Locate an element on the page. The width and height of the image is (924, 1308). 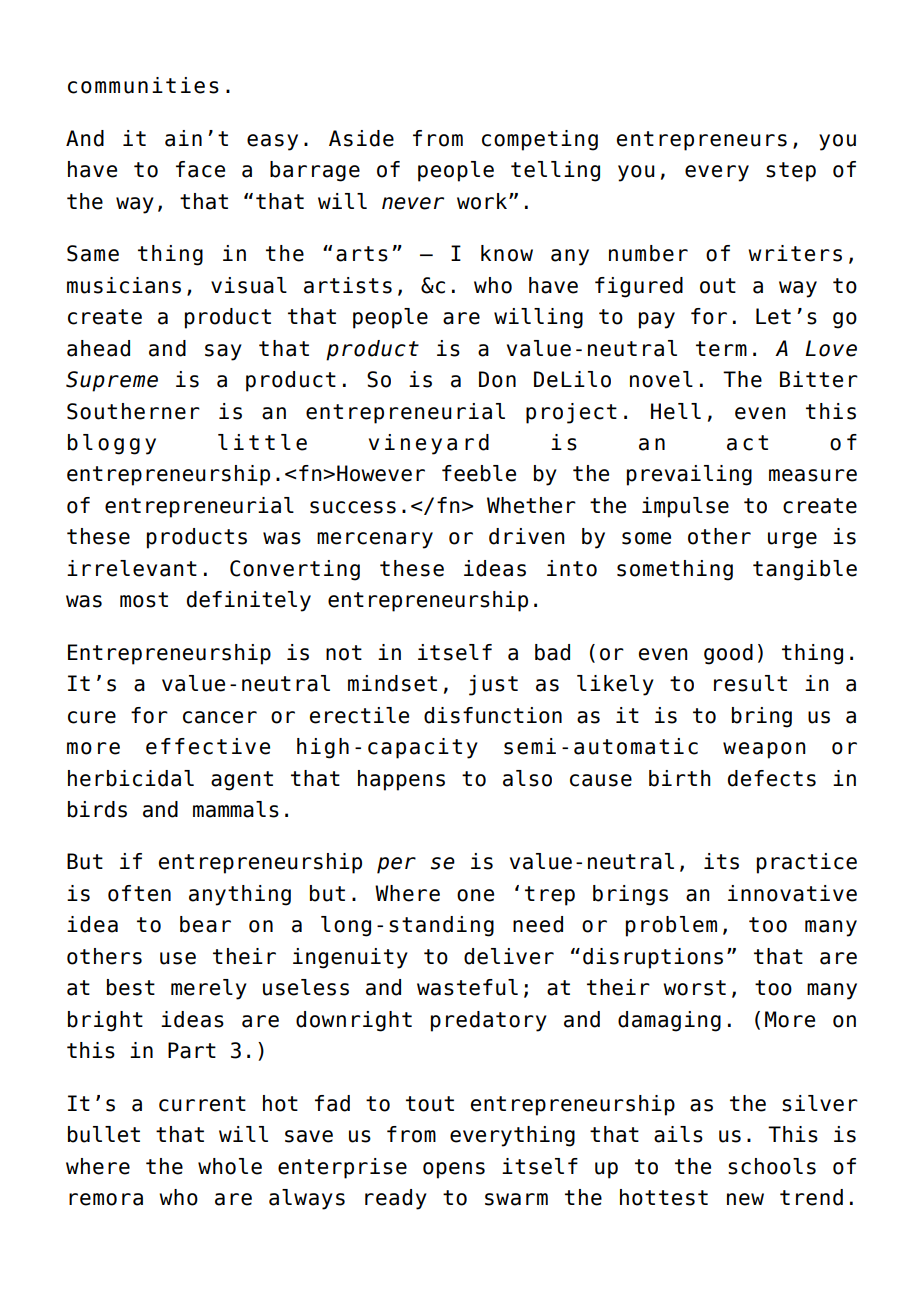
communities is located at coordinates (143, 85).
